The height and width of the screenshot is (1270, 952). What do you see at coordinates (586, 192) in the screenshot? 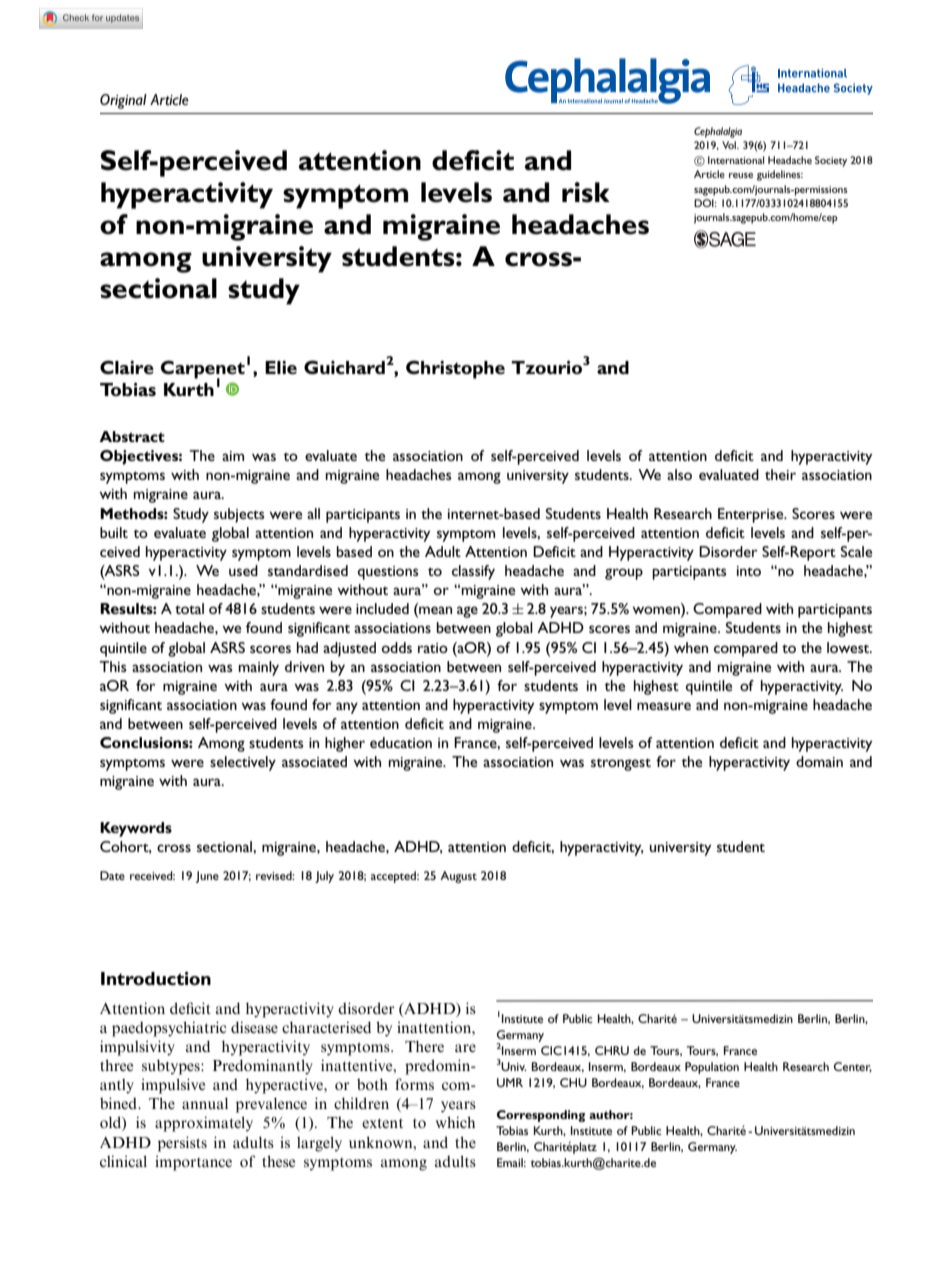
I see `risk` at bounding box center [586, 192].
